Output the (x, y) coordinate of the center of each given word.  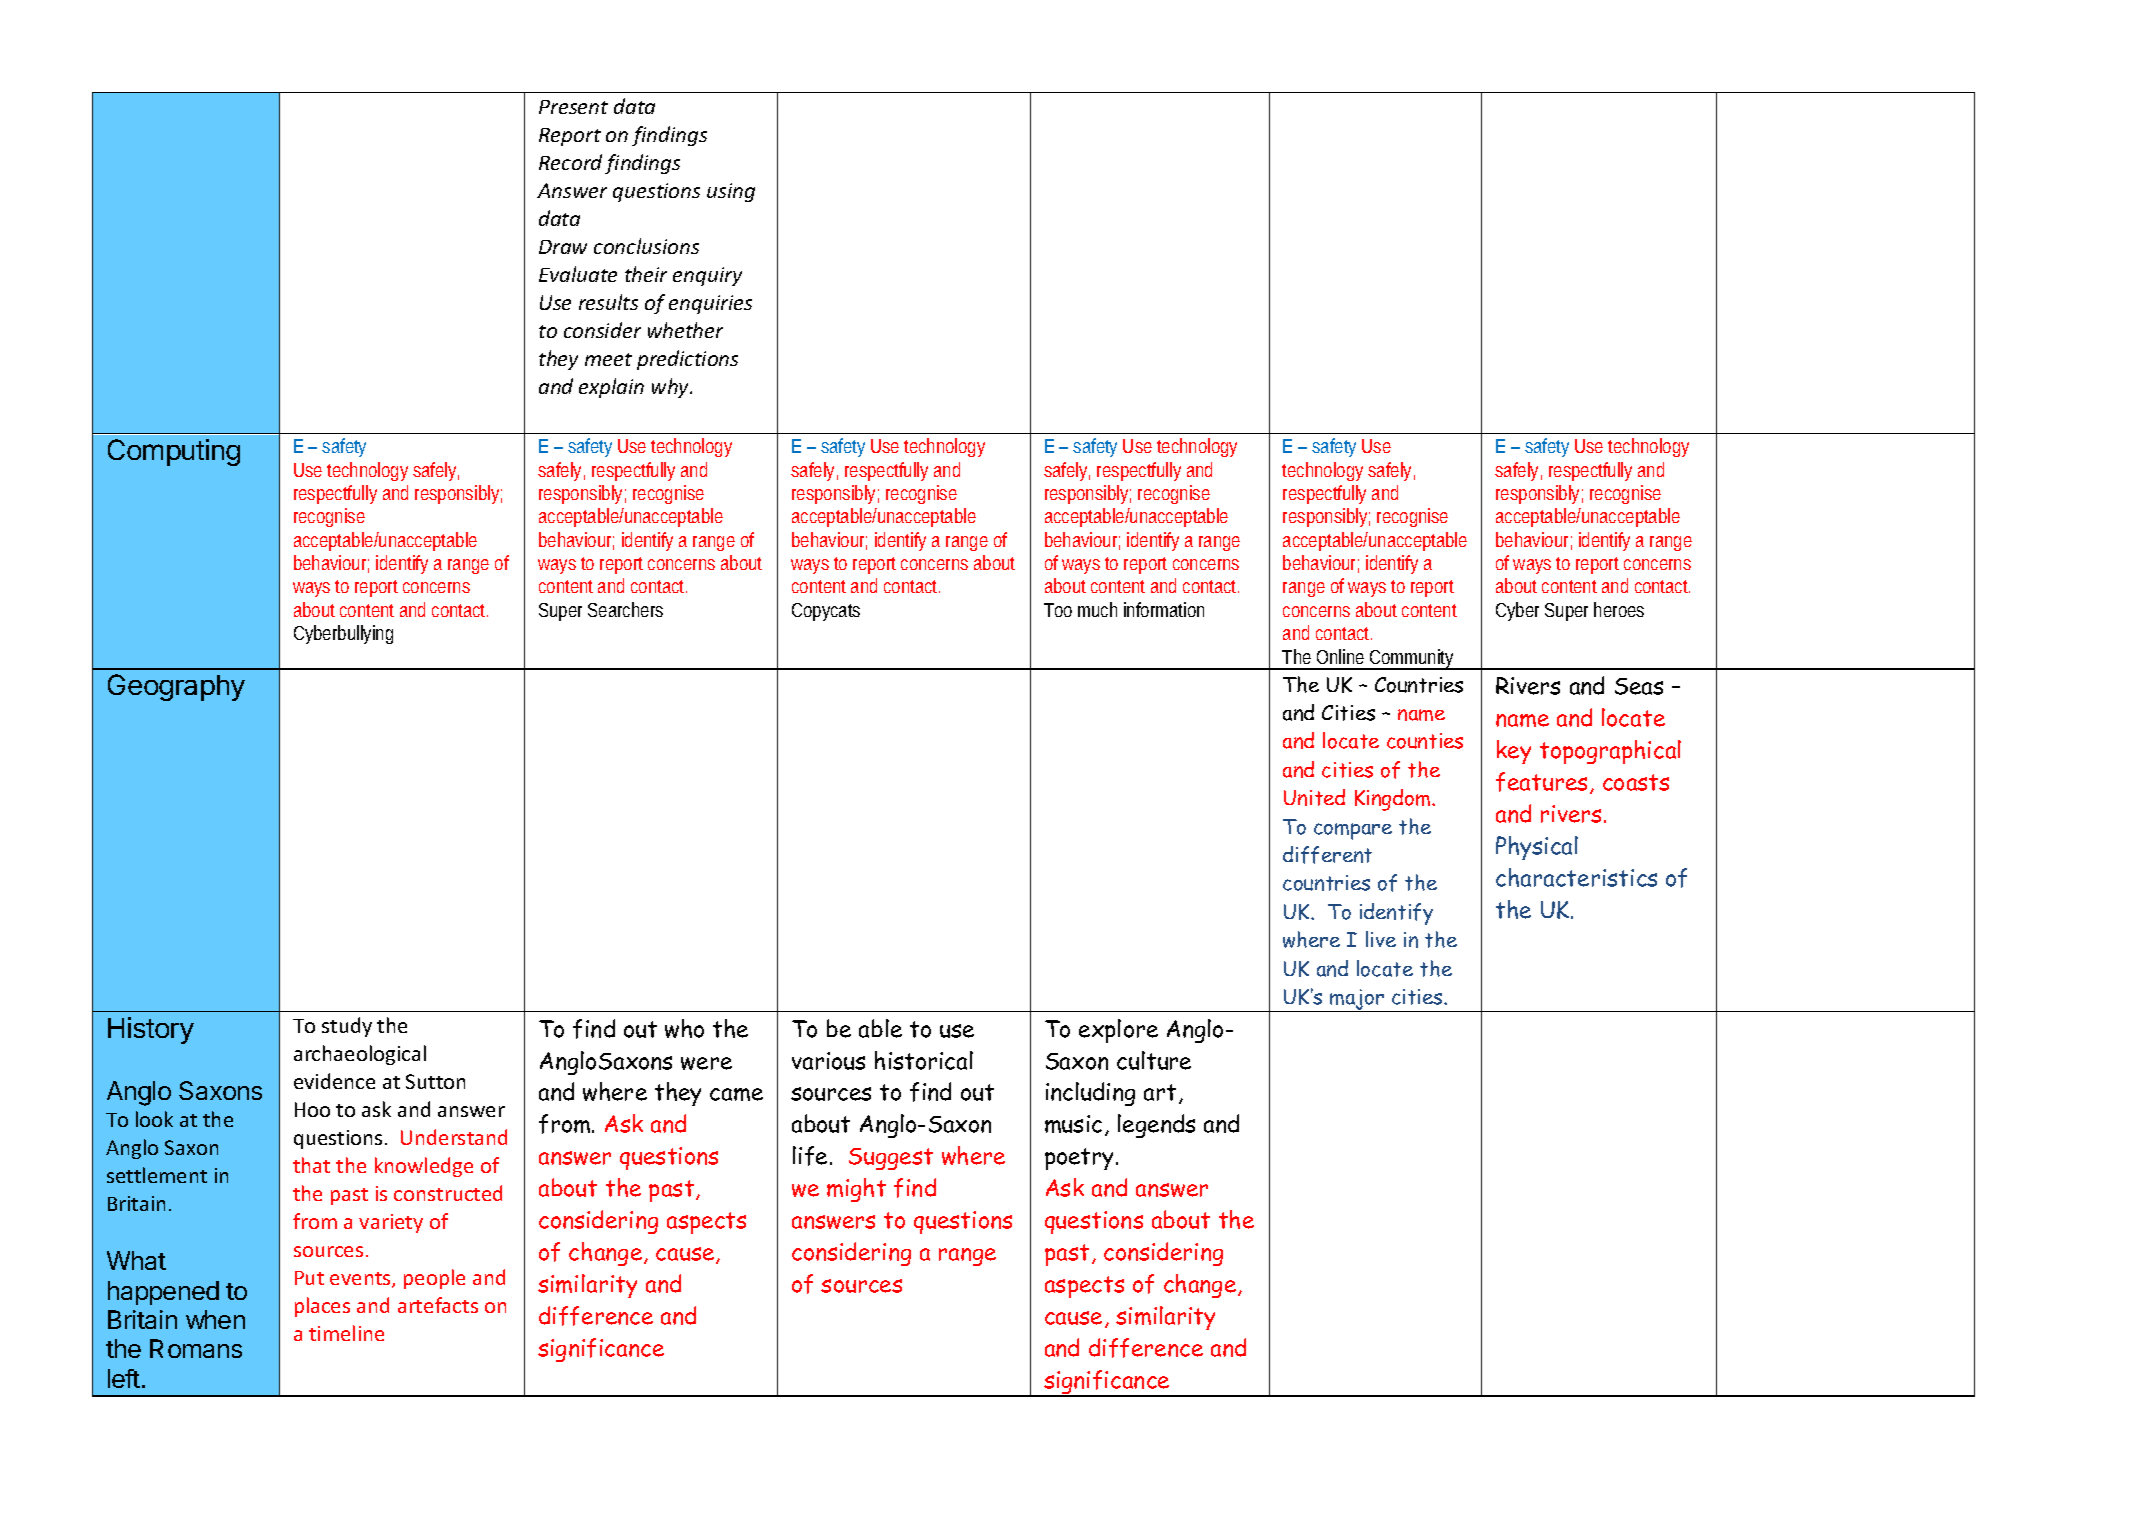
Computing (174, 452)
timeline (346, 1333)
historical (924, 1060)
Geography (176, 687)
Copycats (826, 612)
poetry (1081, 1159)
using (731, 192)
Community (1414, 659)
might (856, 1190)
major (1358, 1000)
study (347, 1027)
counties (1425, 741)
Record (570, 162)
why (672, 388)
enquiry (707, 276)
